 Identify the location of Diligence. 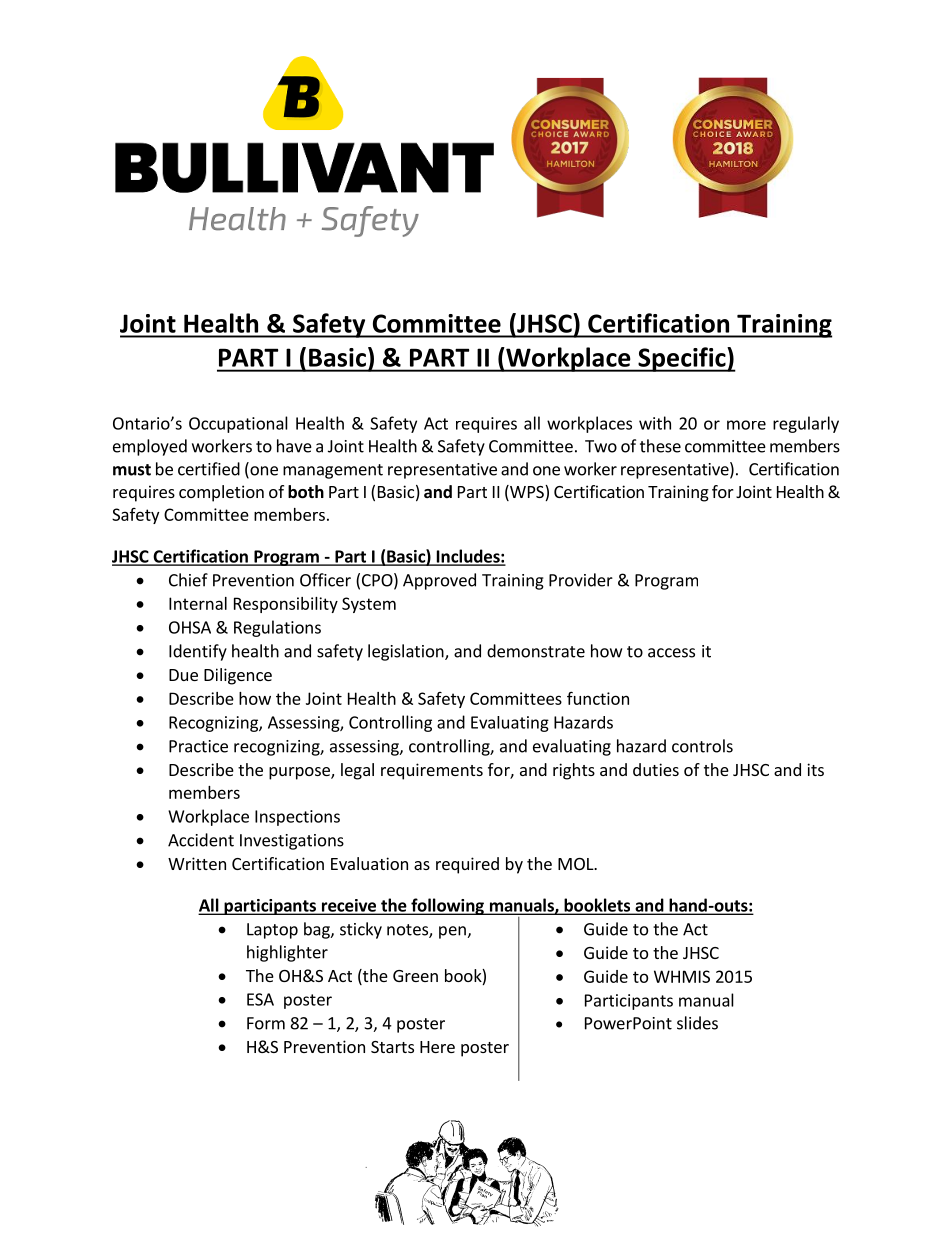
(238, 676).
